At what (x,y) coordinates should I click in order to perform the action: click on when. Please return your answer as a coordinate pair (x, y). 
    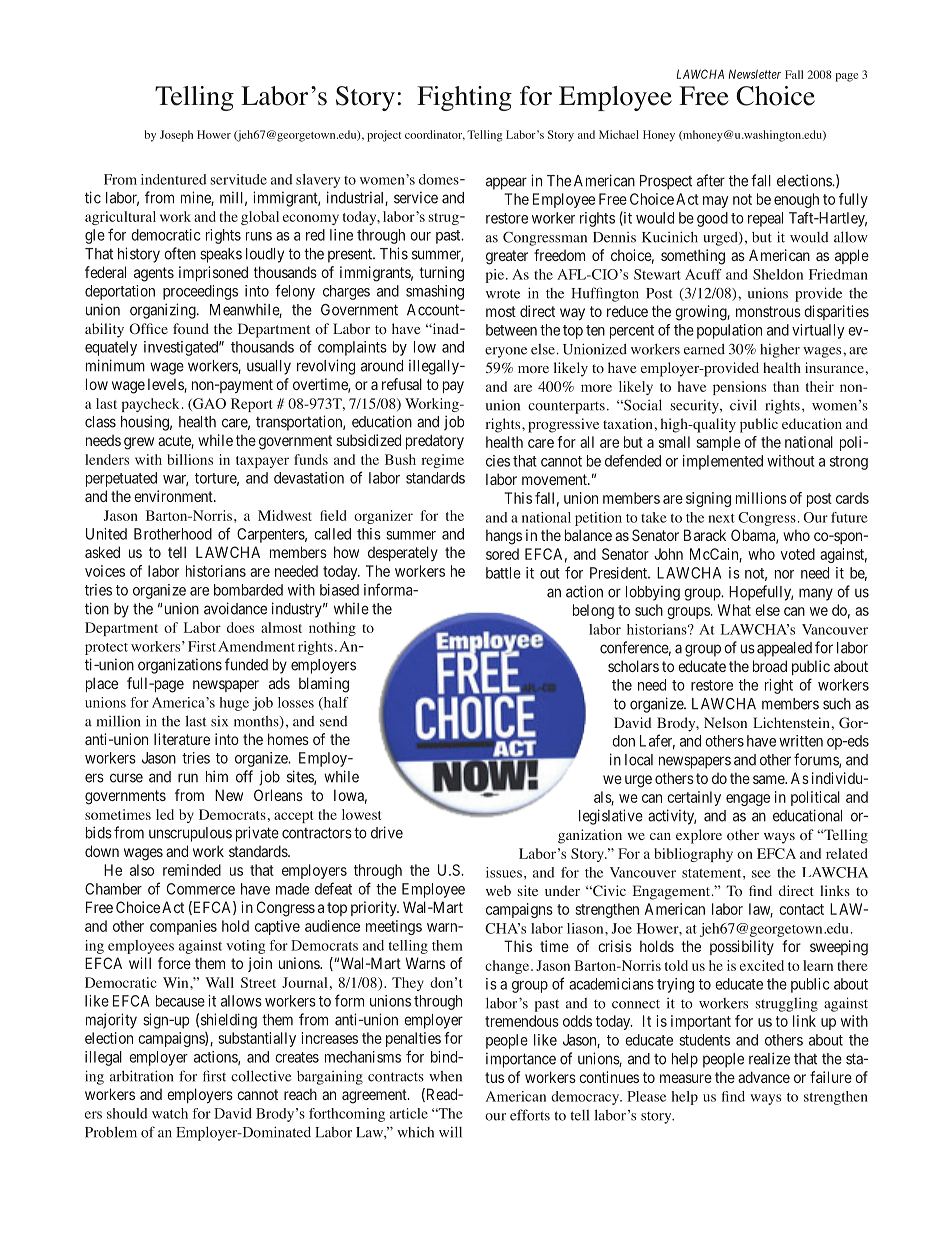
    Looking at the image, I should click on (445, 1076).
